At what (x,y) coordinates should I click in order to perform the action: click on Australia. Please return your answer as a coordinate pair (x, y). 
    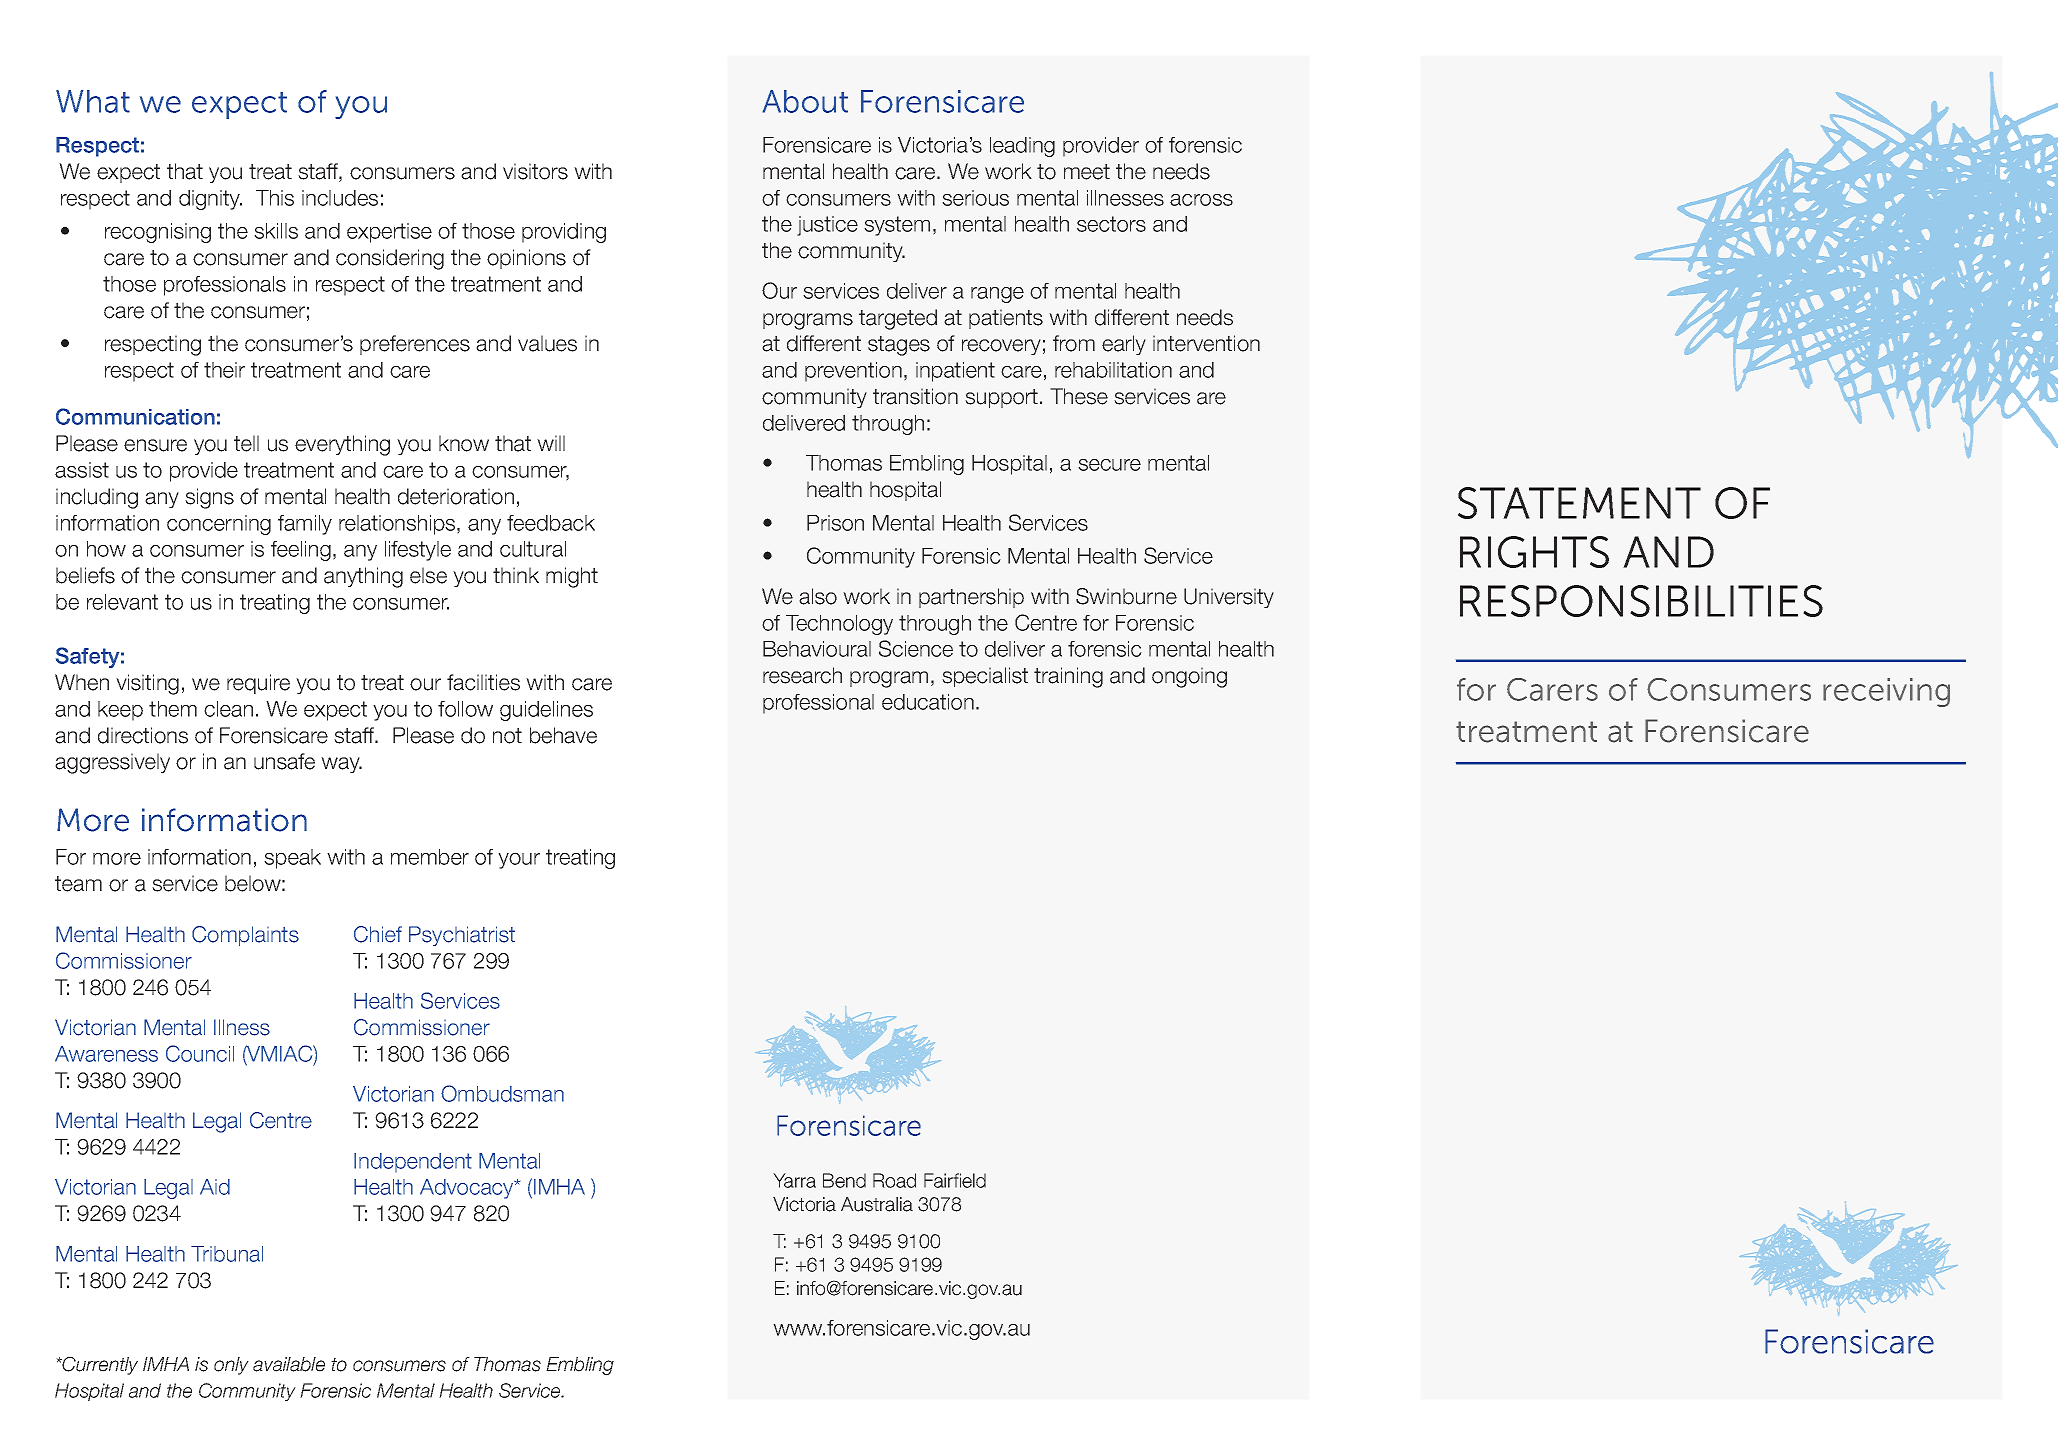
    Looking at the image, I should click on (877, 1204).
